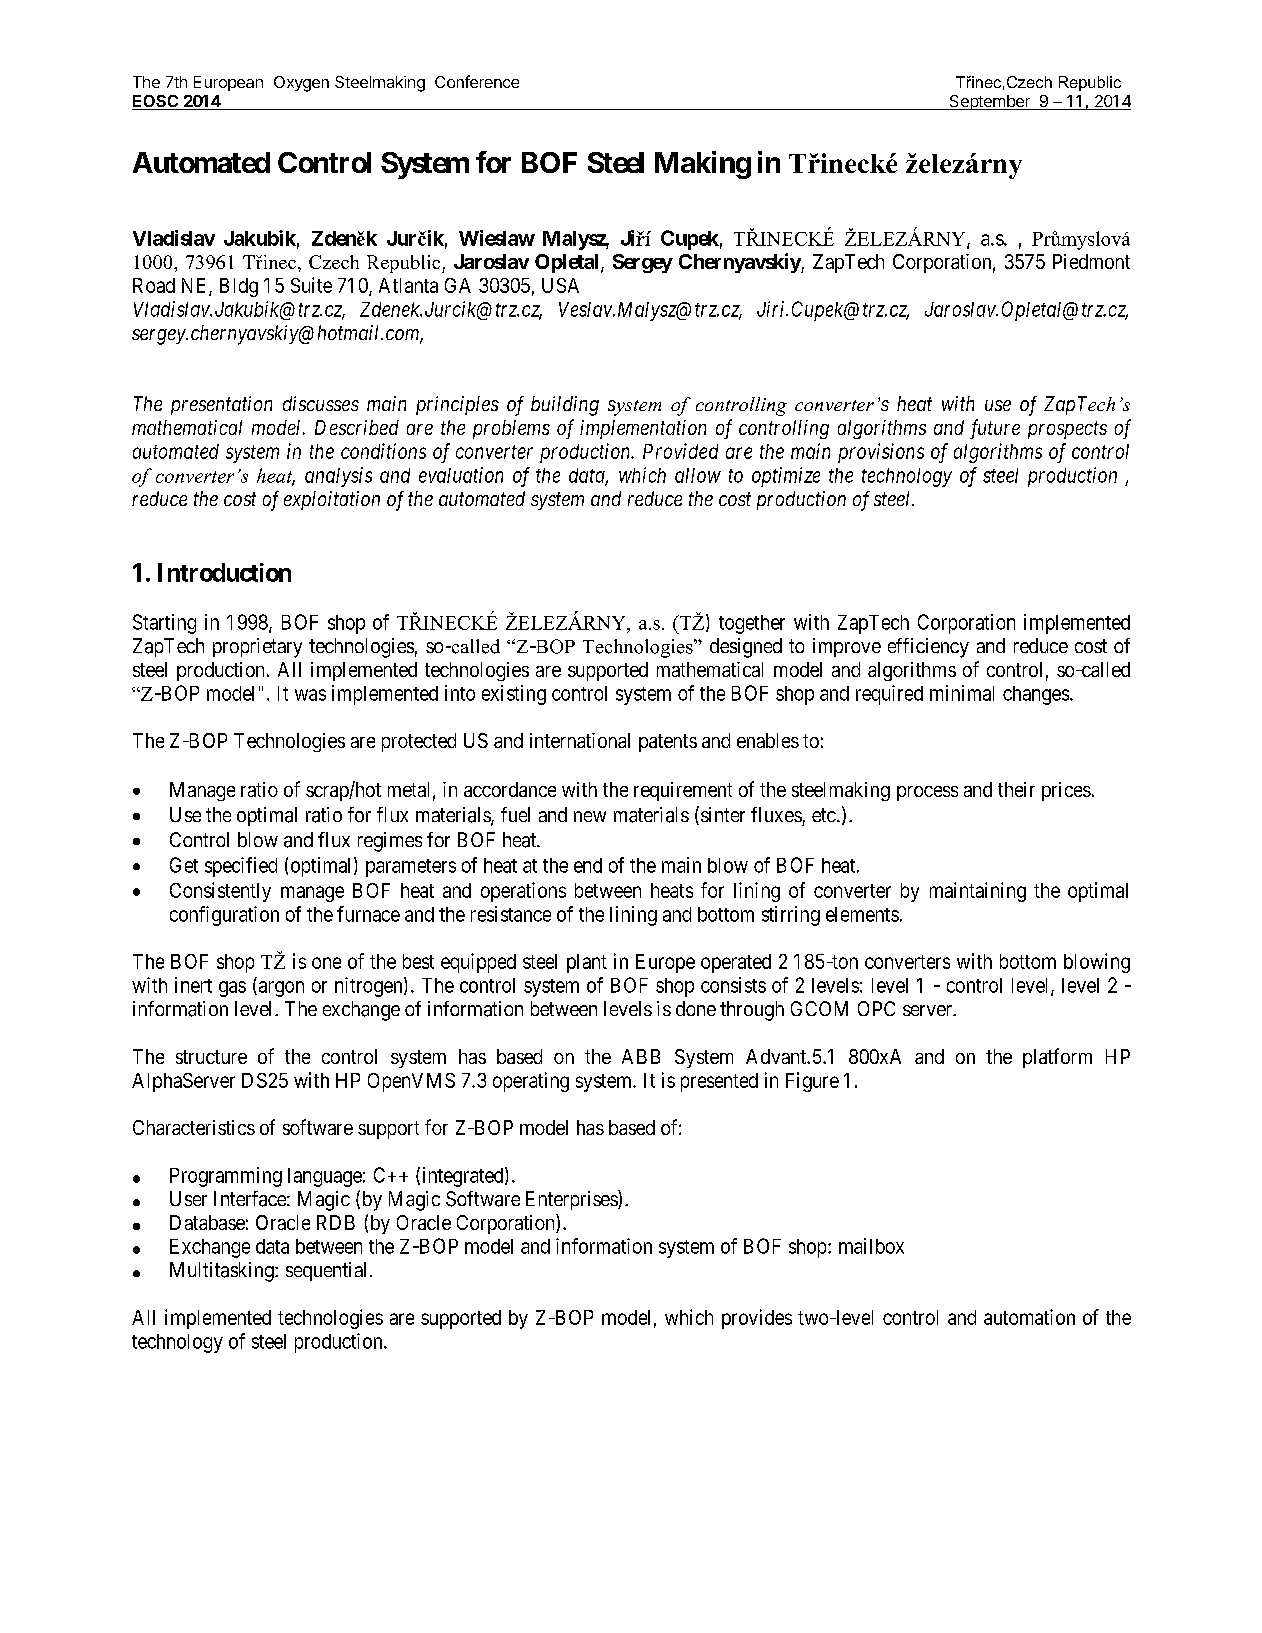  I want to click on September, so click(989, 102).
